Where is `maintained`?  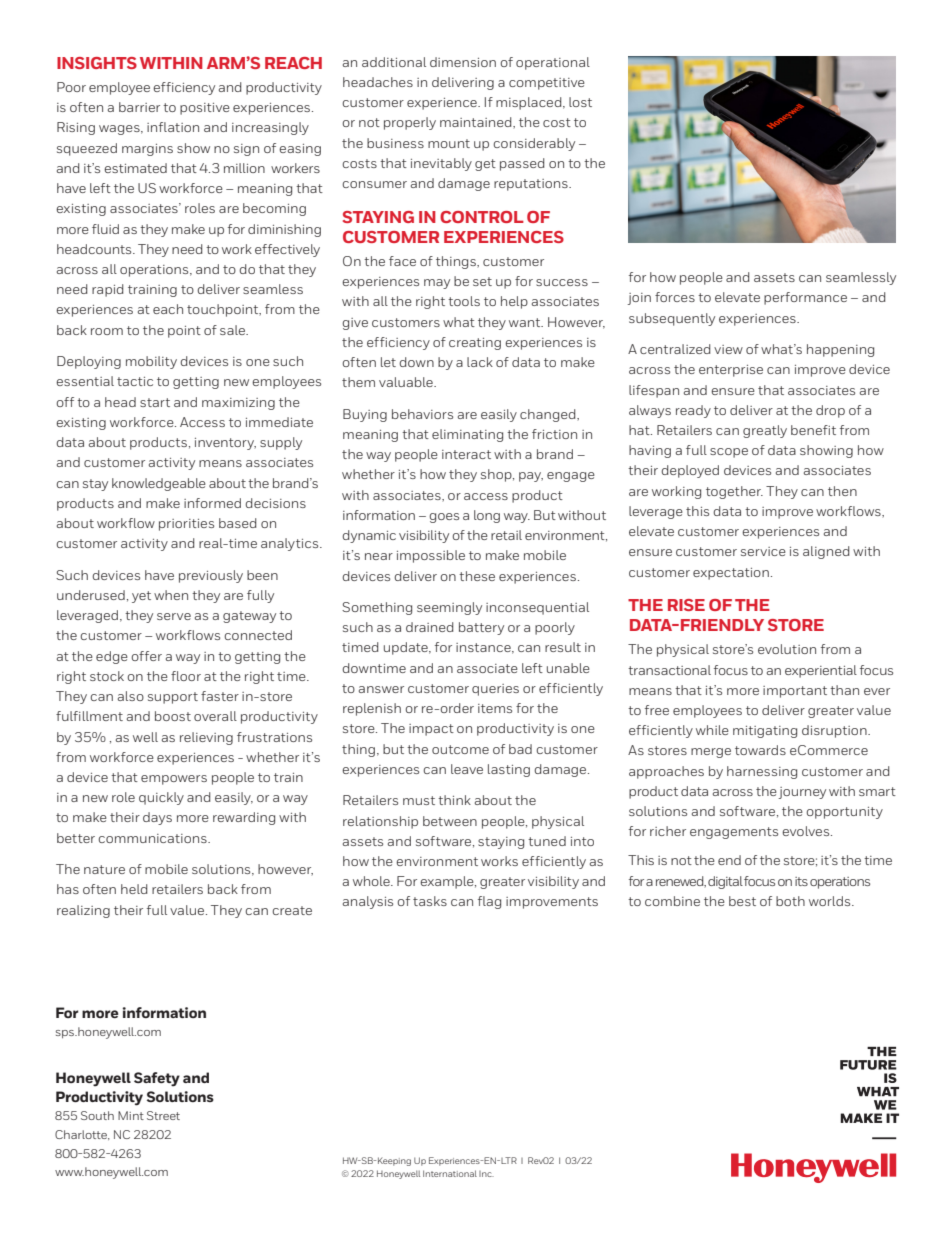
maintained is located at coordinates (477, 122).
